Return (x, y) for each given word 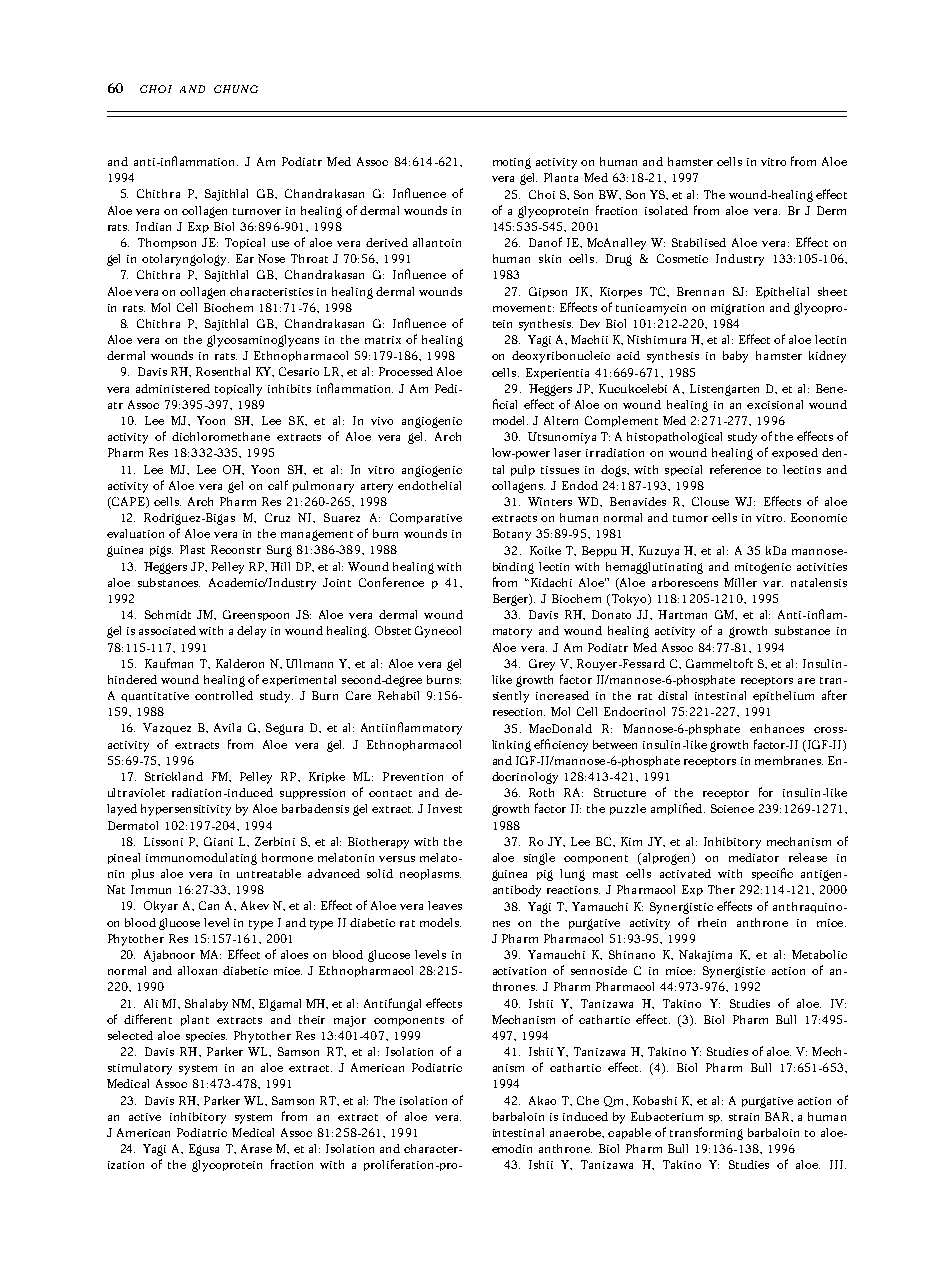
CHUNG (236, 89)
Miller (740, 582)
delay (251, 632)
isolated (666, 210)
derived (387, 242)
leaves (445, 905)
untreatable (269, 873)
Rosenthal (223, 371)
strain (744, 1117)
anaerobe (576, 1132)
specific (772, 874)
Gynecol (438, 632)
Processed (406, 371)
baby (735, 357)
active (145, 1117)
